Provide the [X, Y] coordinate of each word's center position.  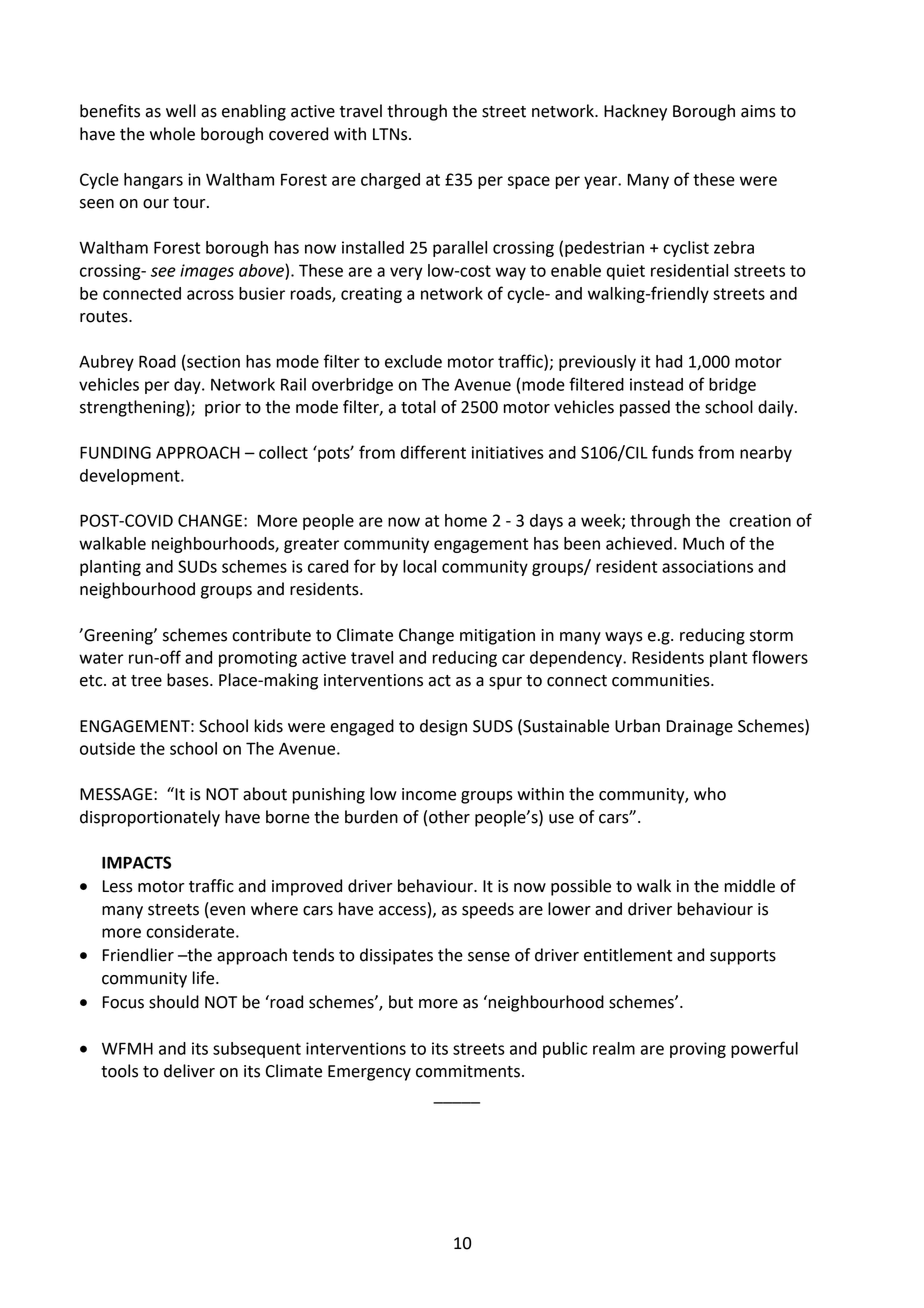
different [433, 452]
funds [673, 452]
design [443, 727]
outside [107, 748]
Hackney [635, 112]
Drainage [700, 728]
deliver [189, 1071]
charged [390, 181]
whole [172, 134]
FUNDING [115, 452]
